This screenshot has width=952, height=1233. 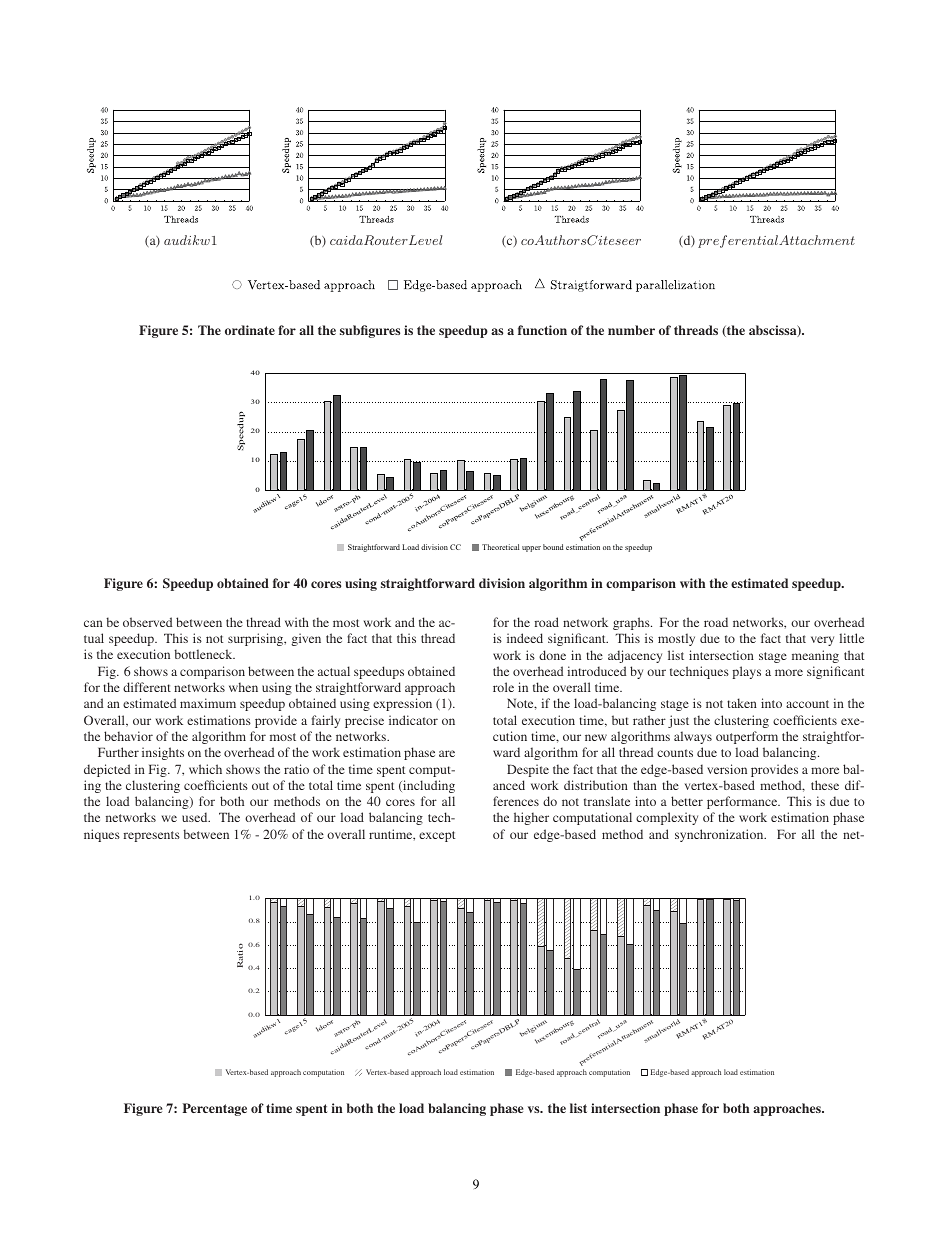 I want to click on ordinate, so click(x=250, y=330).
